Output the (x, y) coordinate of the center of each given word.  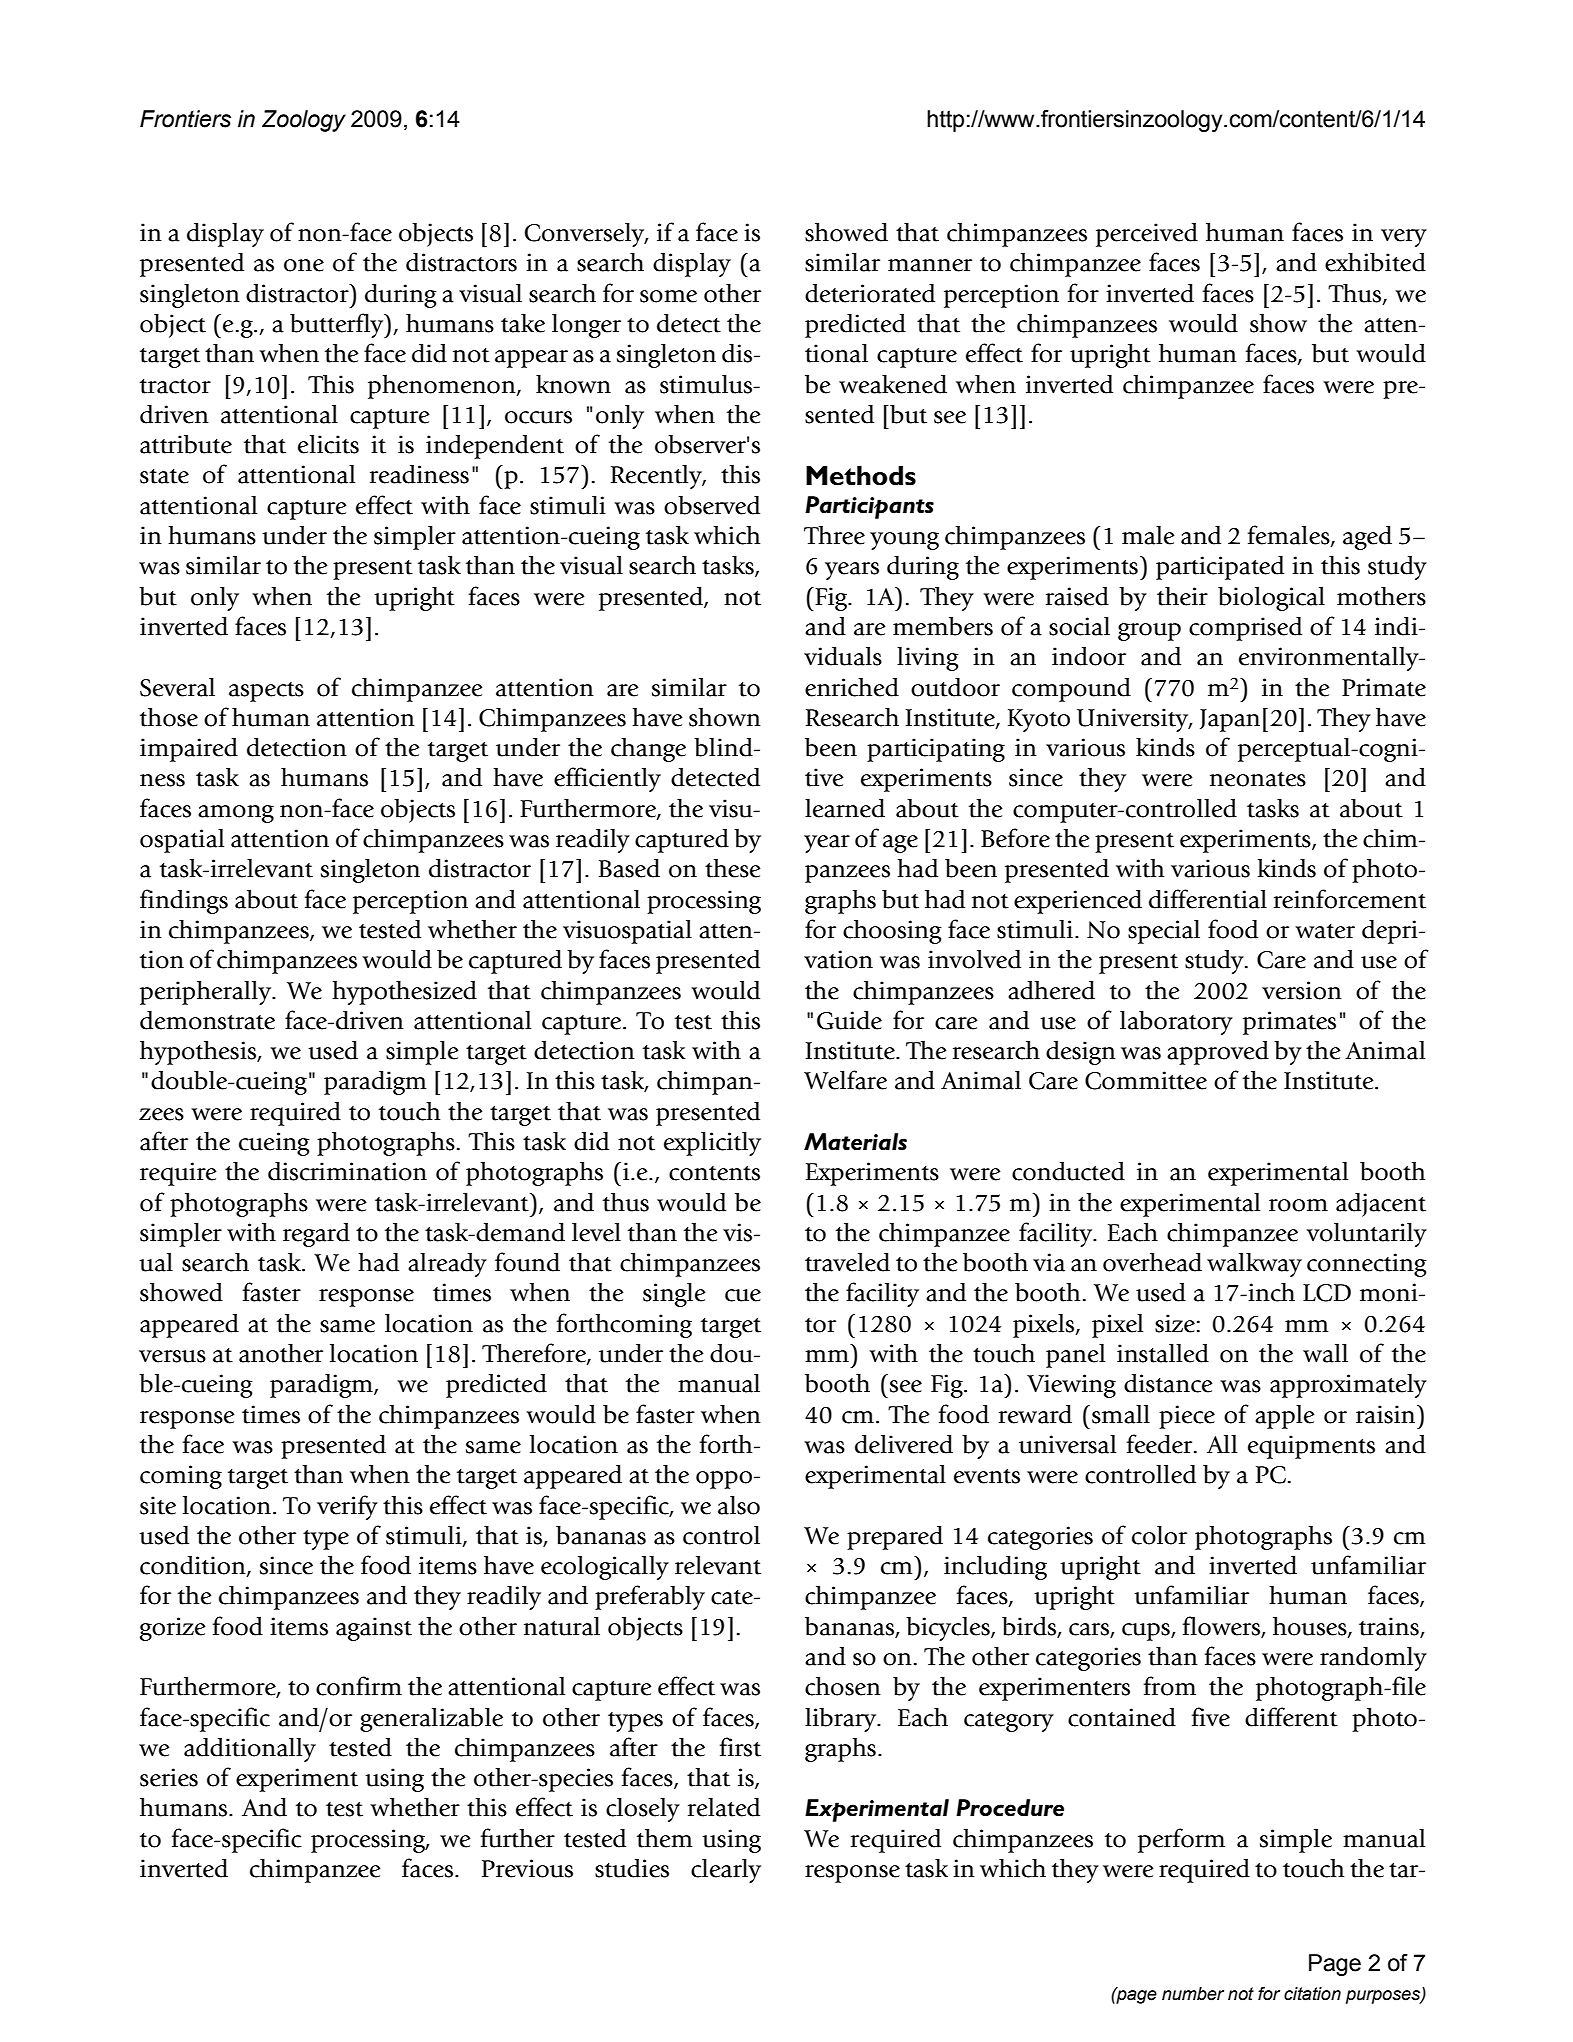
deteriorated (870, 293)
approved (1218, 1053)
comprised (1245, 629)
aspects (266, 692)
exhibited (1375, 262)
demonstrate (207, 1020)
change (648, 750)
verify (347, 1507)
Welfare (845, 1080)
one (304, 265)
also (739, 1505)
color (1159, 1535)
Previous (527, 1868)
